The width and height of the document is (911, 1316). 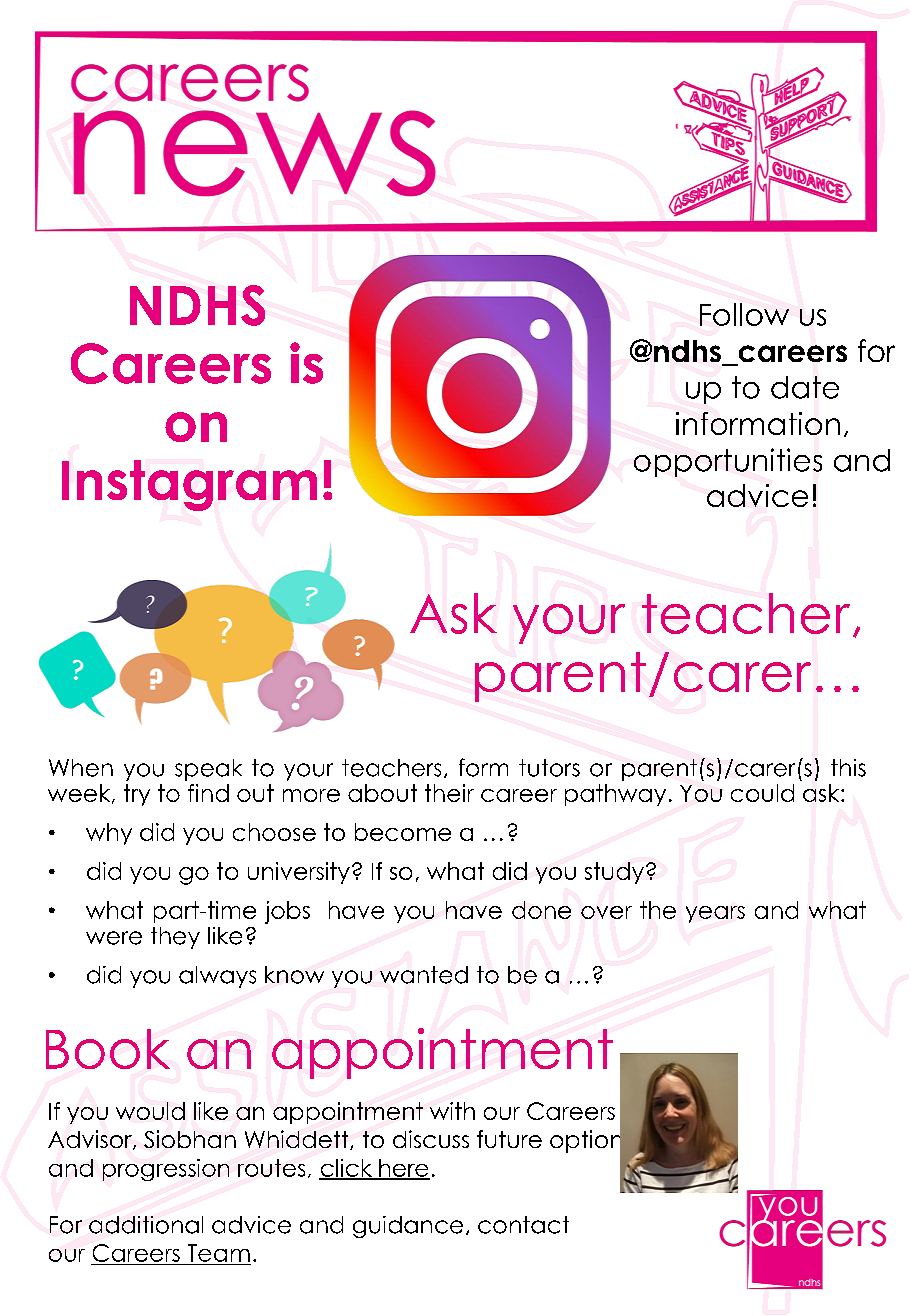 I want to click on guidance, so click(x=408, y=1227).
